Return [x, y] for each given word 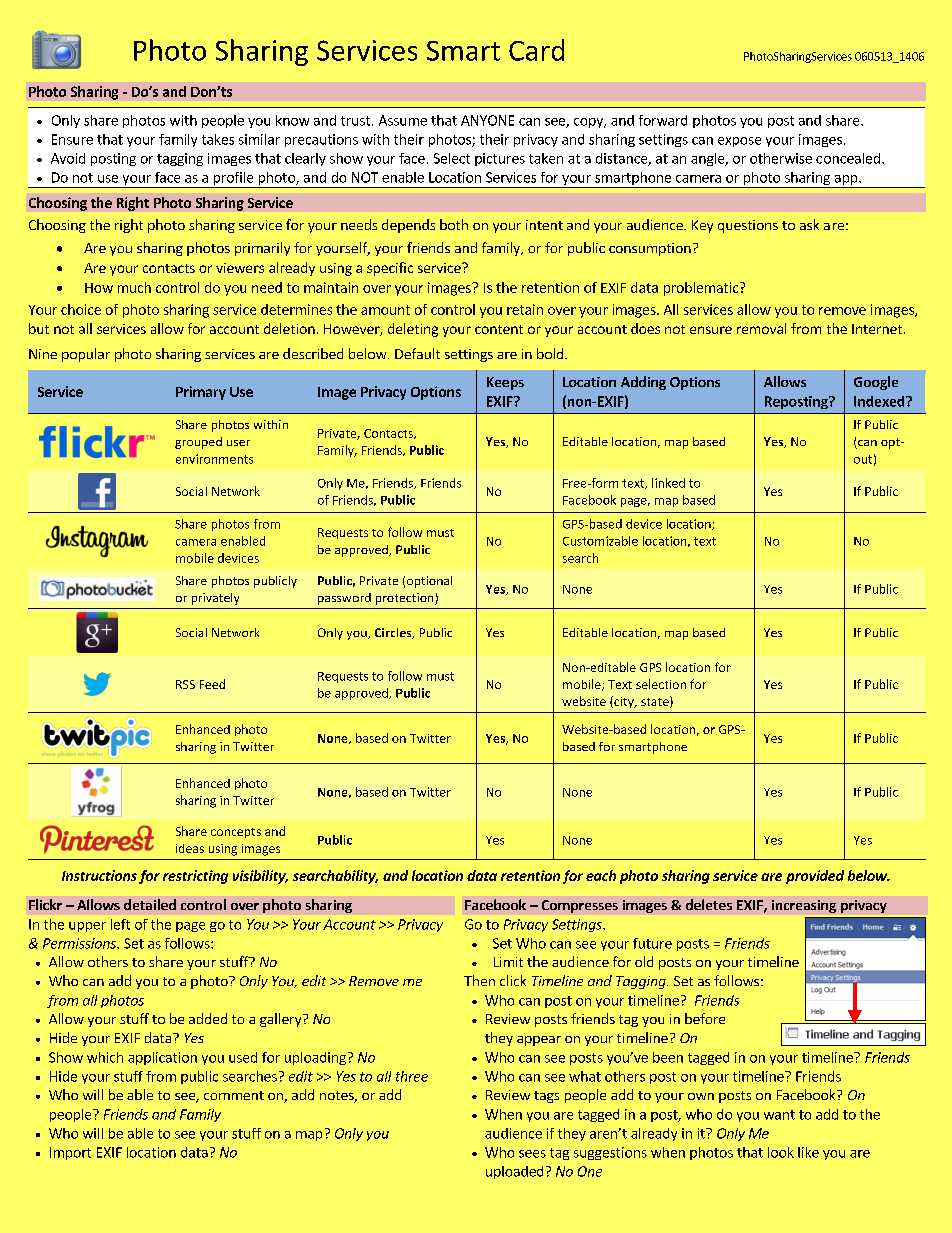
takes [218, 139]
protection [406, 599]
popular [86, 355]
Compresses [580, 906]
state [656, 702]
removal [761, 328]
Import [70, 1153]
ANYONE [487, 120]
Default [417, 353]
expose [739, 142]
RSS [185, 684]
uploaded [514, 1172]
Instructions [99, 875]
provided [815, 877]
